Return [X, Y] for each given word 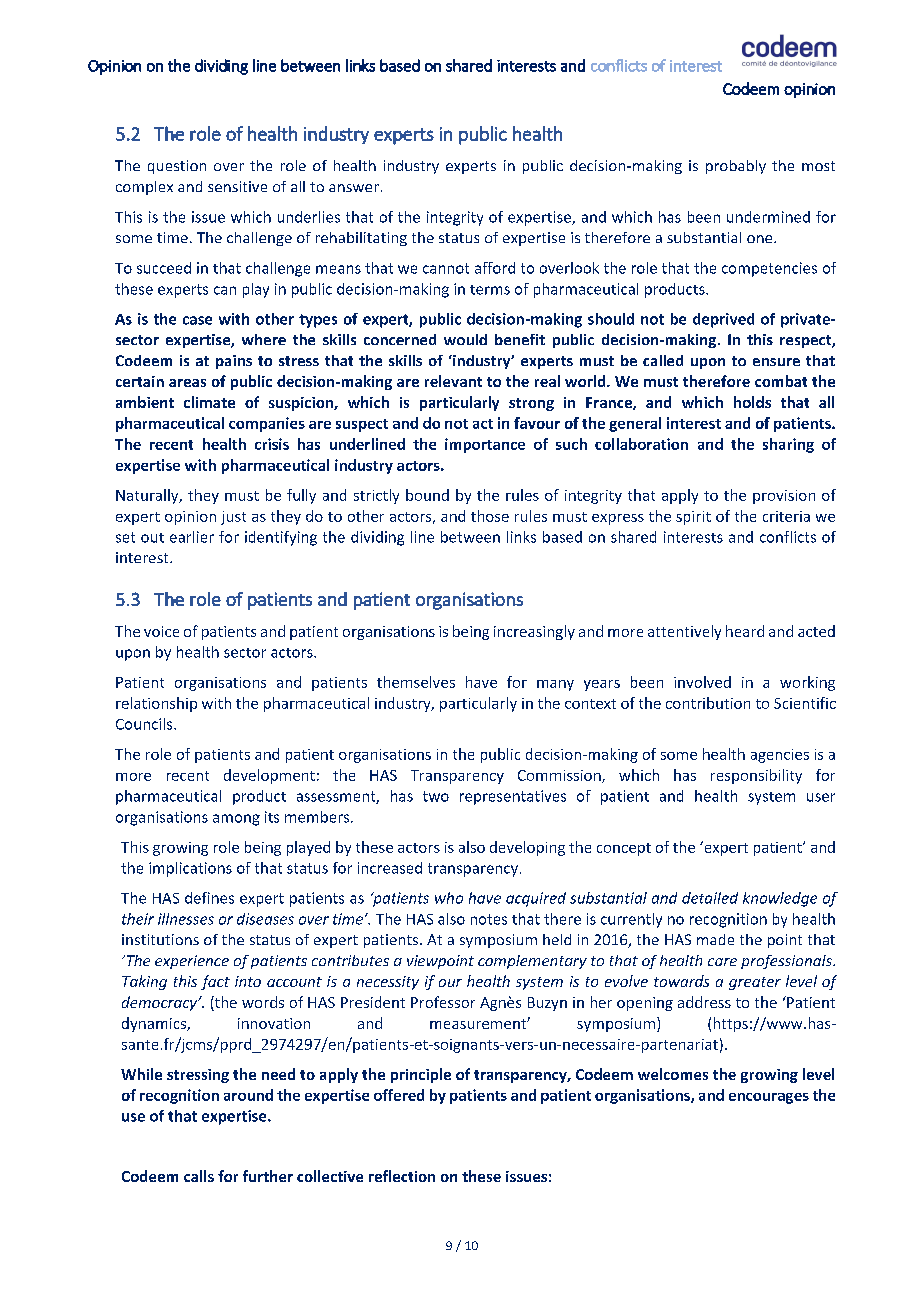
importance [485, 445]
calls [199, 1176]
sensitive [237, 186]
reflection [402, 1176]
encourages [769, 1098]
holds [752, 402]
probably [736, 167]
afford [495, 268]
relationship [156, 704]
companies [267, 424]
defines [209, 898]
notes [489, 919]
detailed [710, 898]
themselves [416, 682]
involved [702, 682]
